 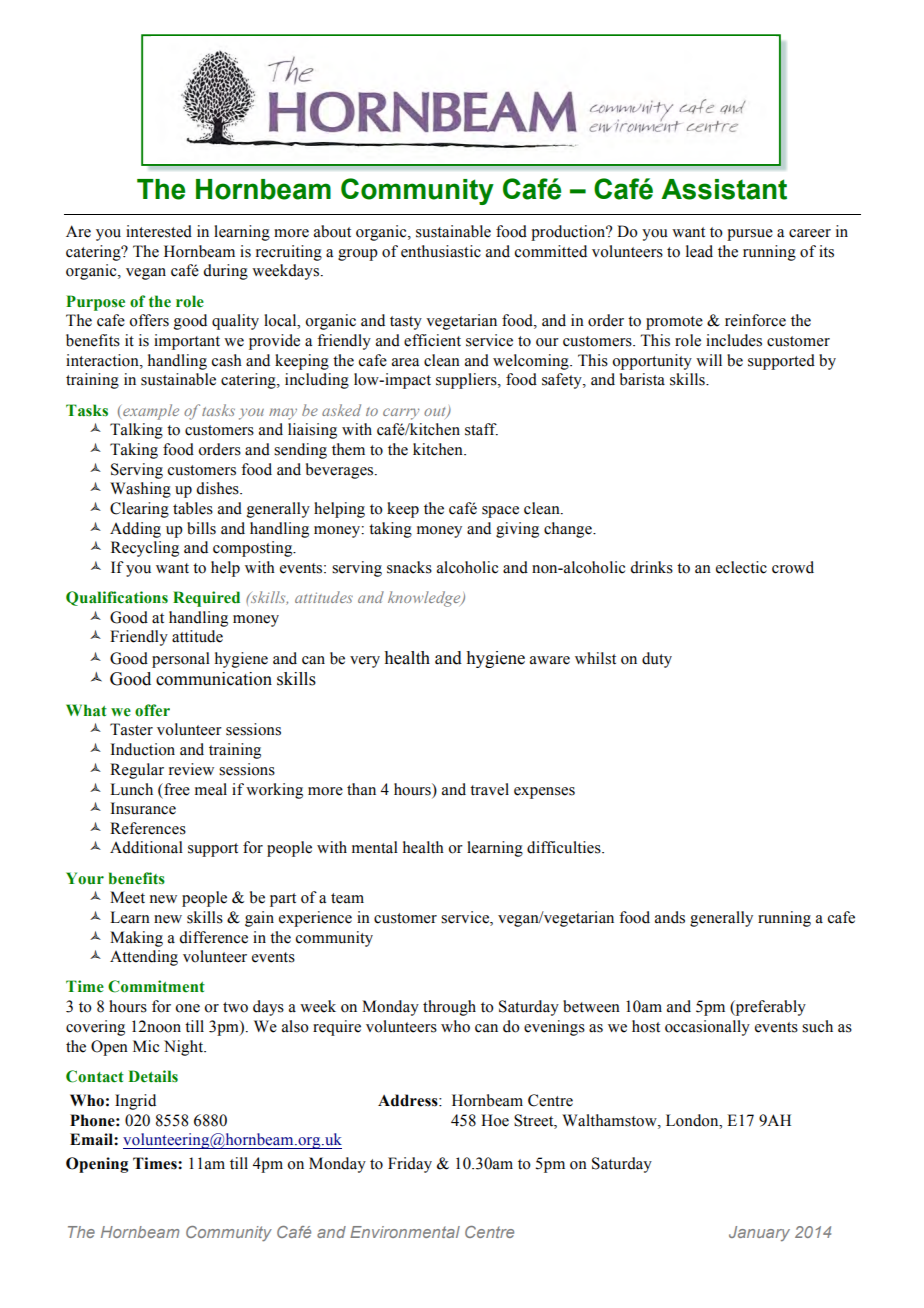 I want to click on eclectic, so click(x=741, y=567).
